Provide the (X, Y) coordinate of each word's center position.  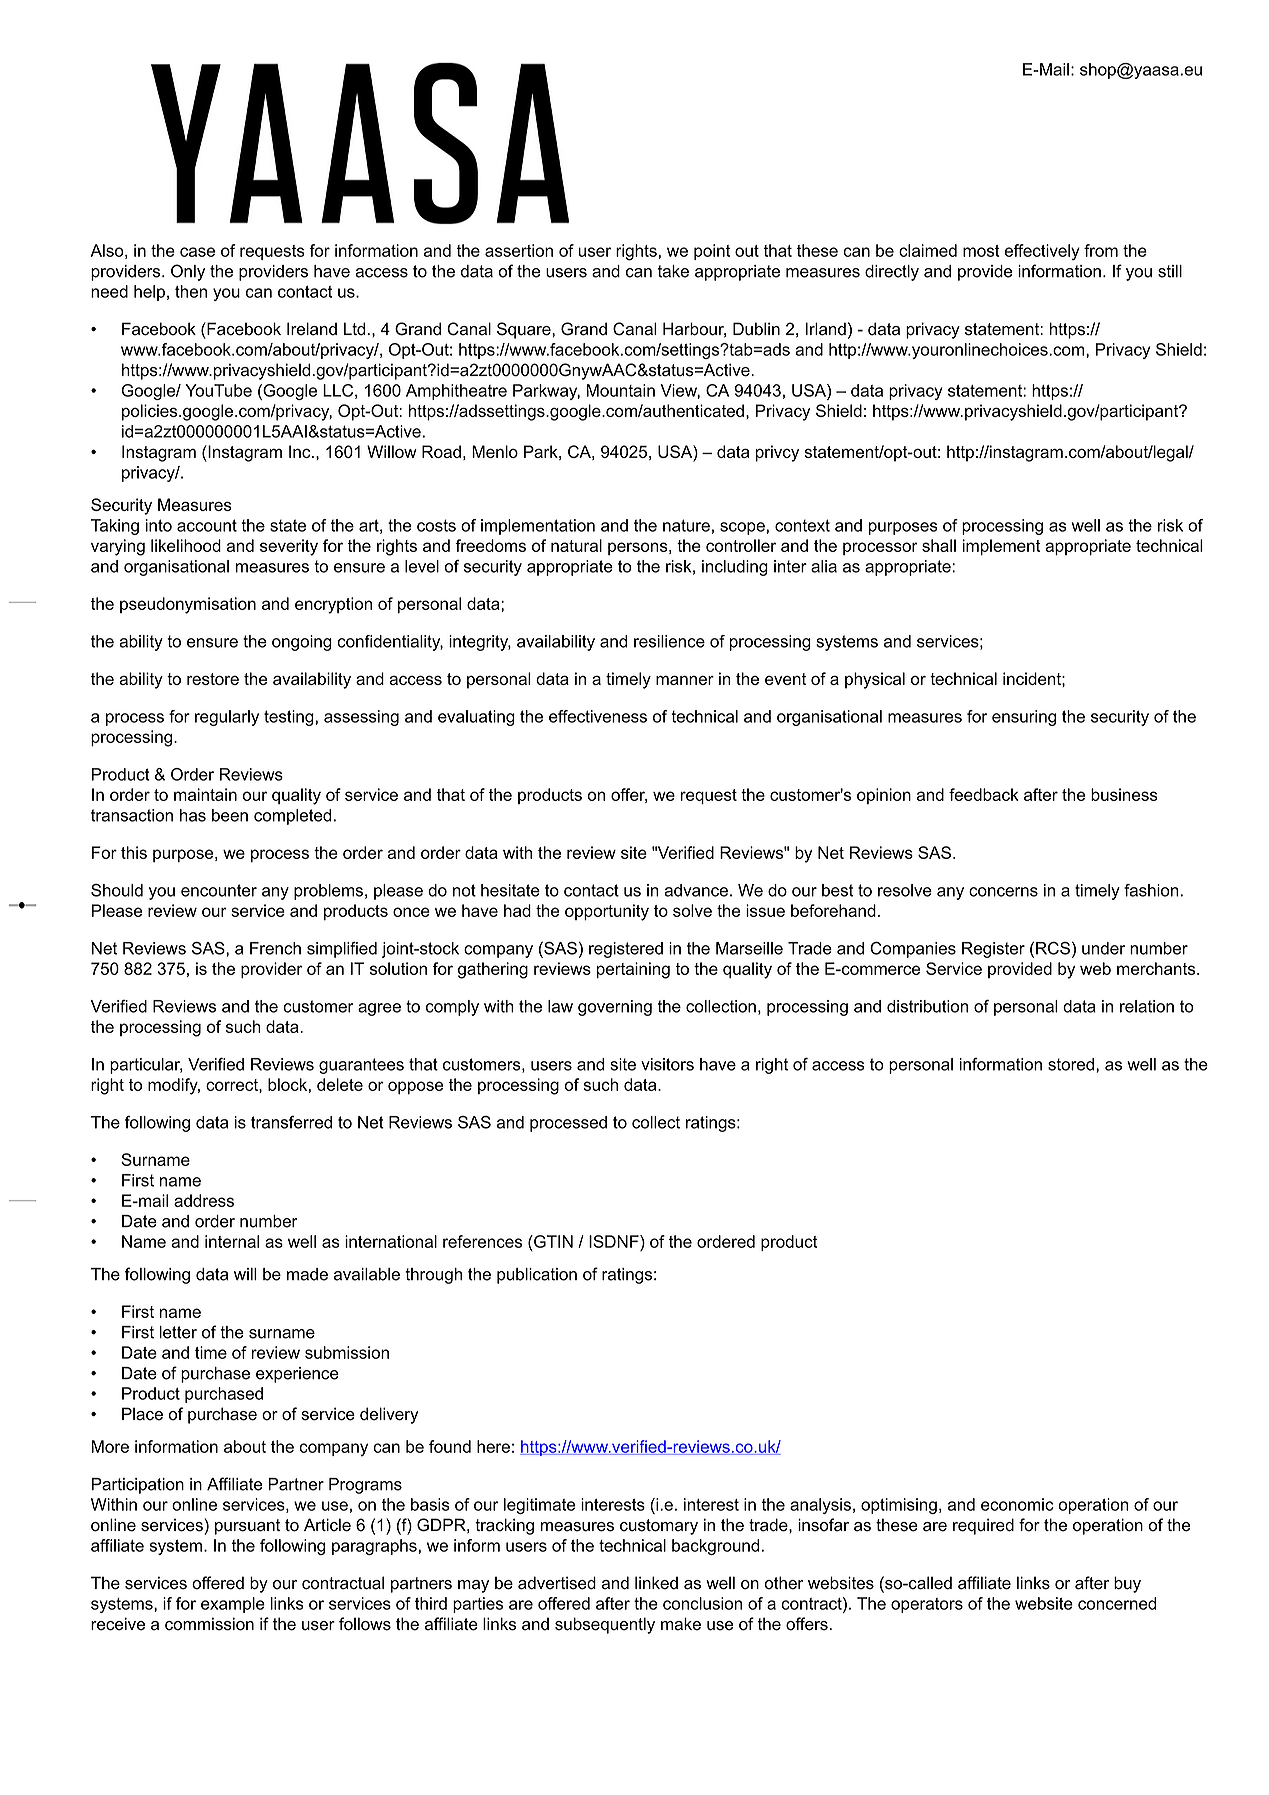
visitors (667, 1064)
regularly (227, 718)
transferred (291, 1122)
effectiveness (598, 716)
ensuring (1024, 718)
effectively (1042, 252)
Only (188, 272)
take (673, 271)
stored (1071, 1064)
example (233, 1605)
